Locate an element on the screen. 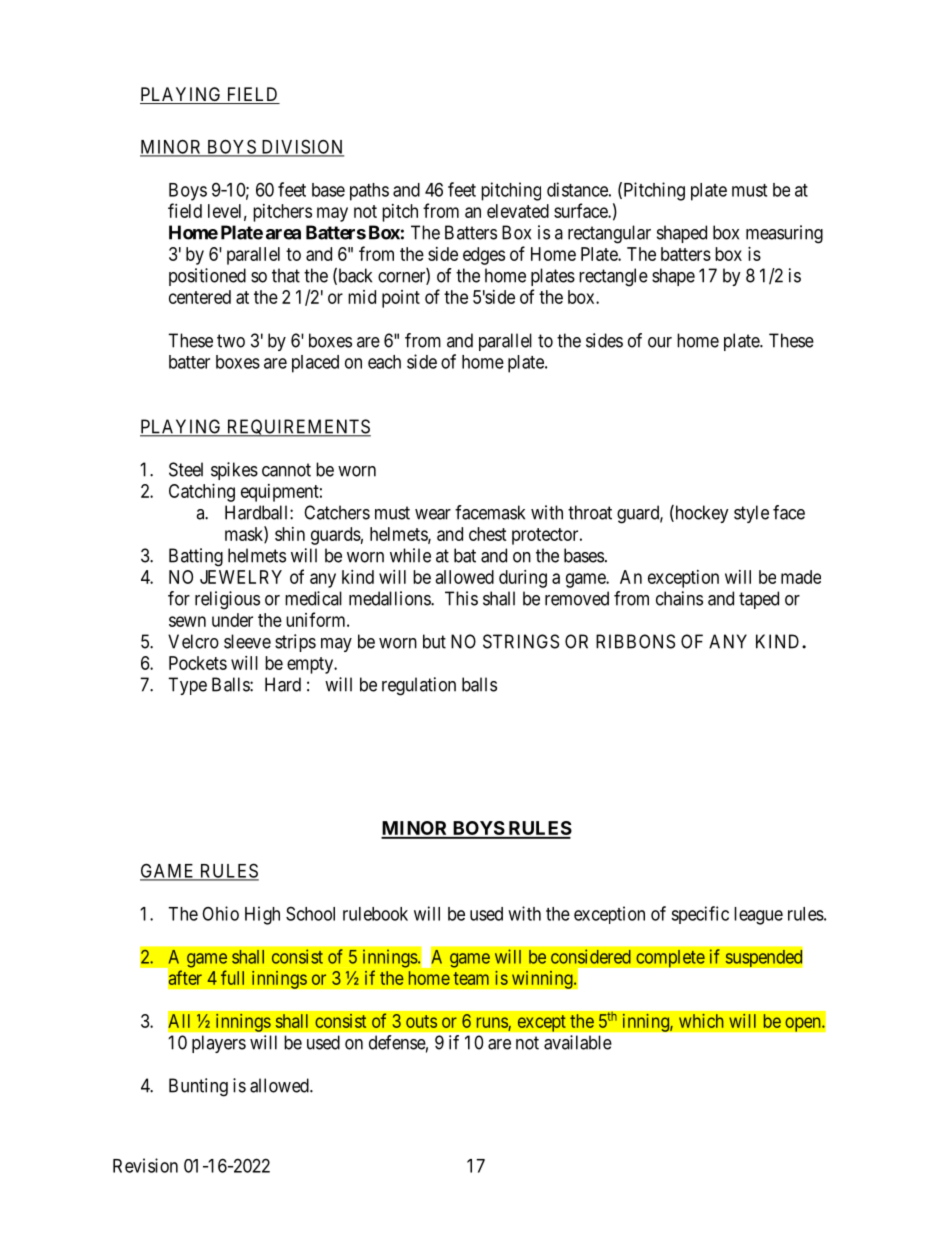 The image size is (952, 1233). Bunting is located at coordinates (198, 1087).
